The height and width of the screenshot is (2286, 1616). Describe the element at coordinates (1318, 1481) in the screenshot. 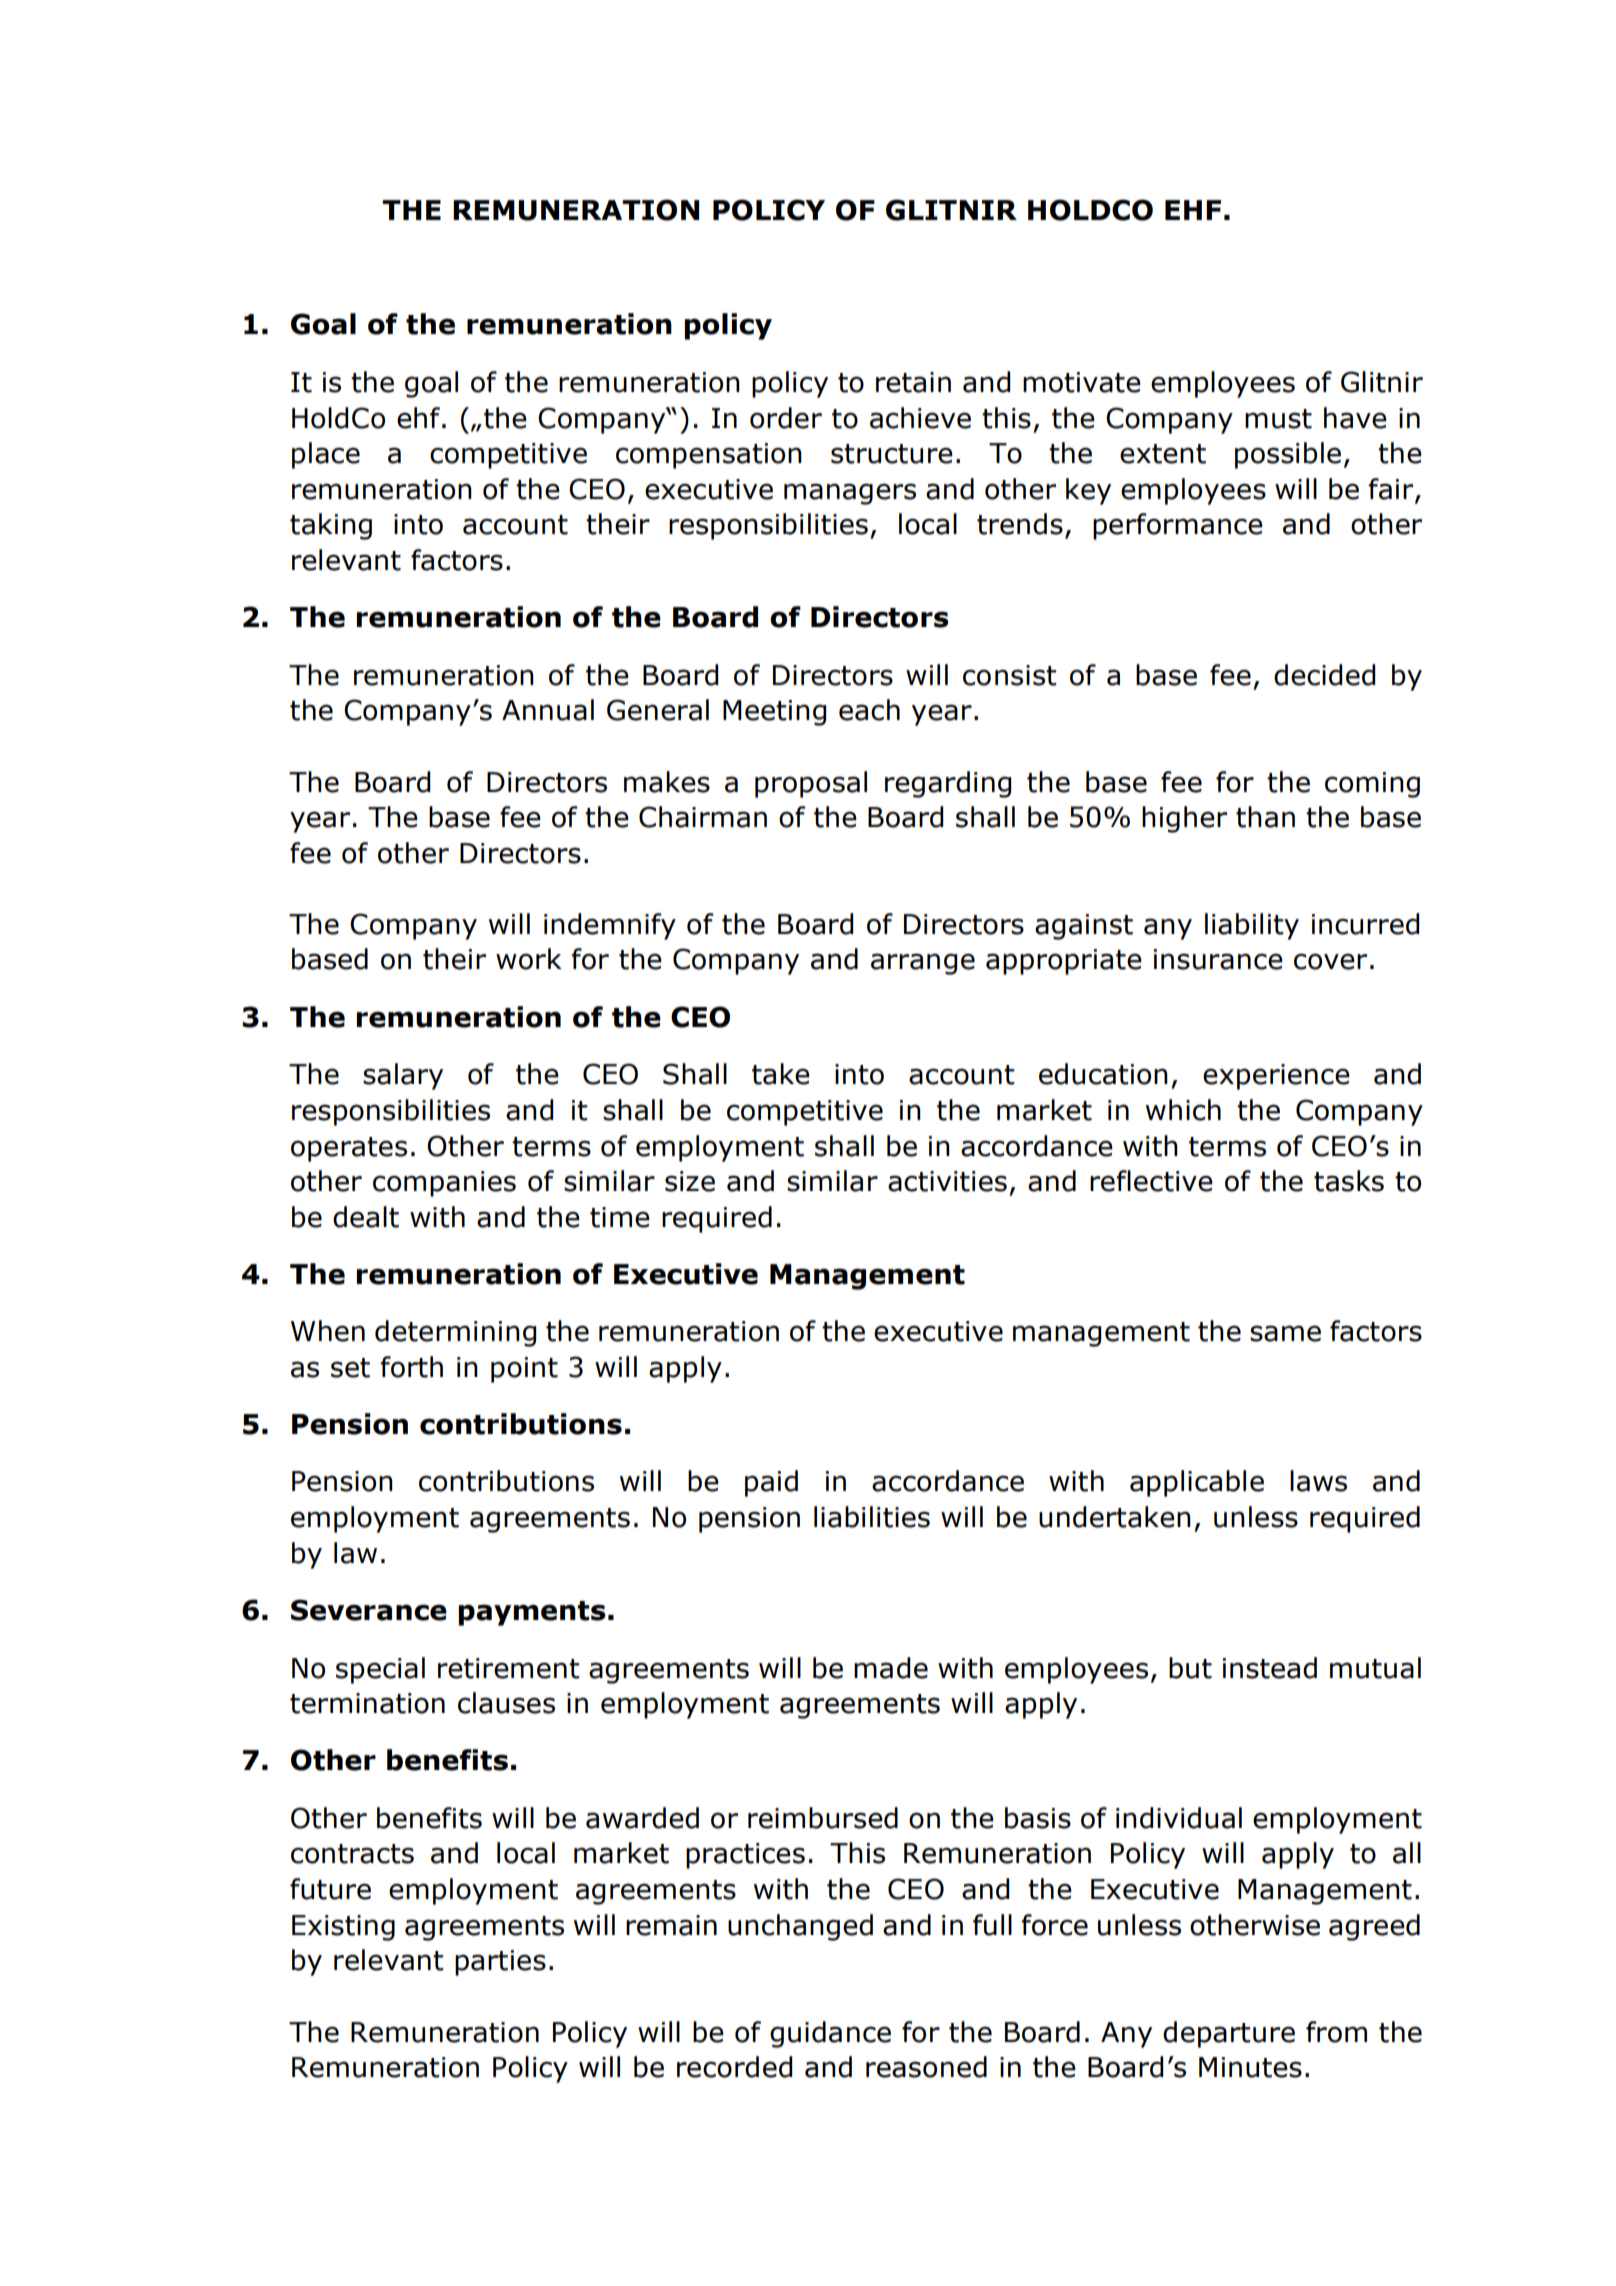

I see `laws` at that location.
